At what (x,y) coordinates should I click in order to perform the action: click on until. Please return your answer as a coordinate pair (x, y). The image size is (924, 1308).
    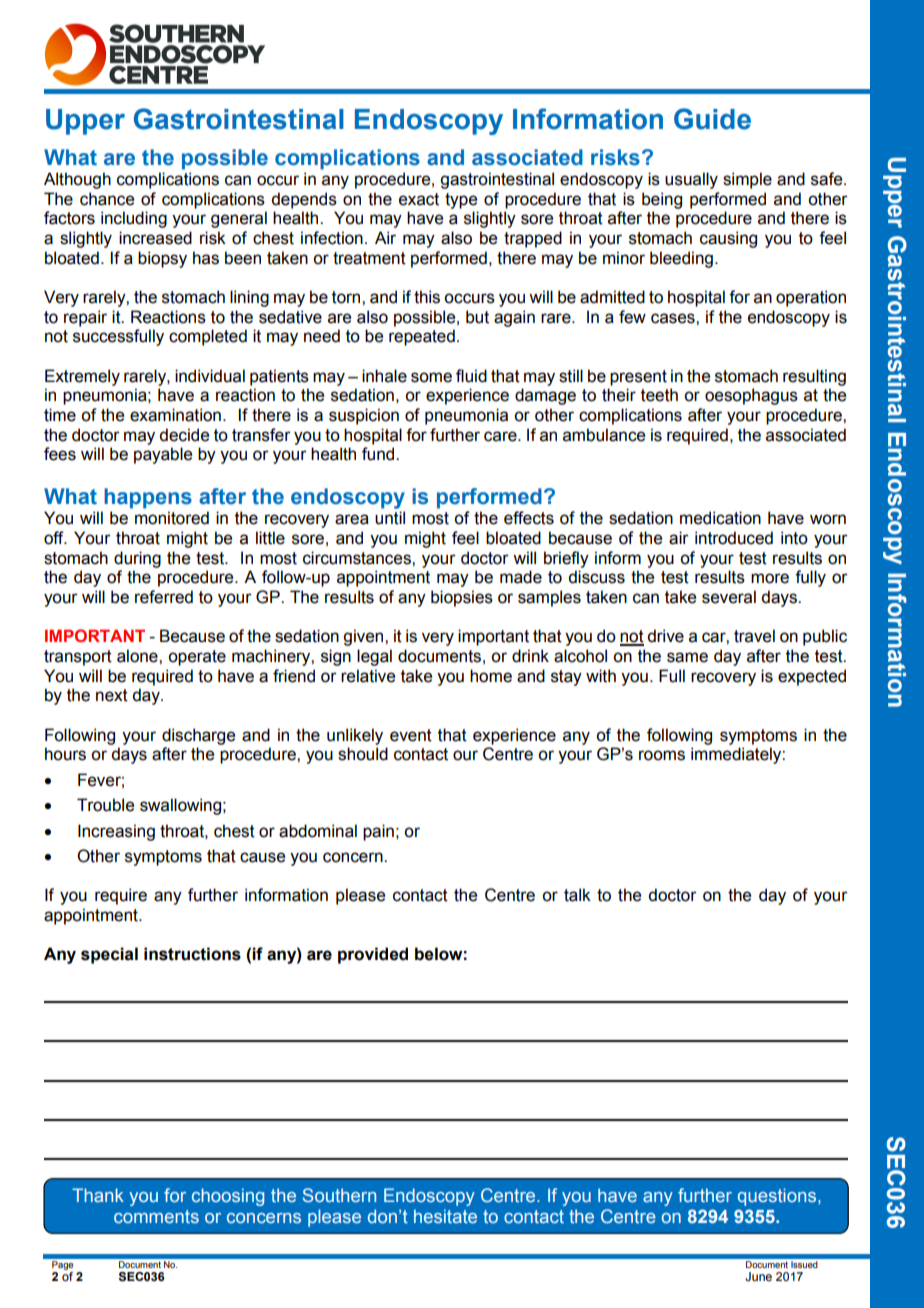
    Looking at the image, I should click on (390, 518).
